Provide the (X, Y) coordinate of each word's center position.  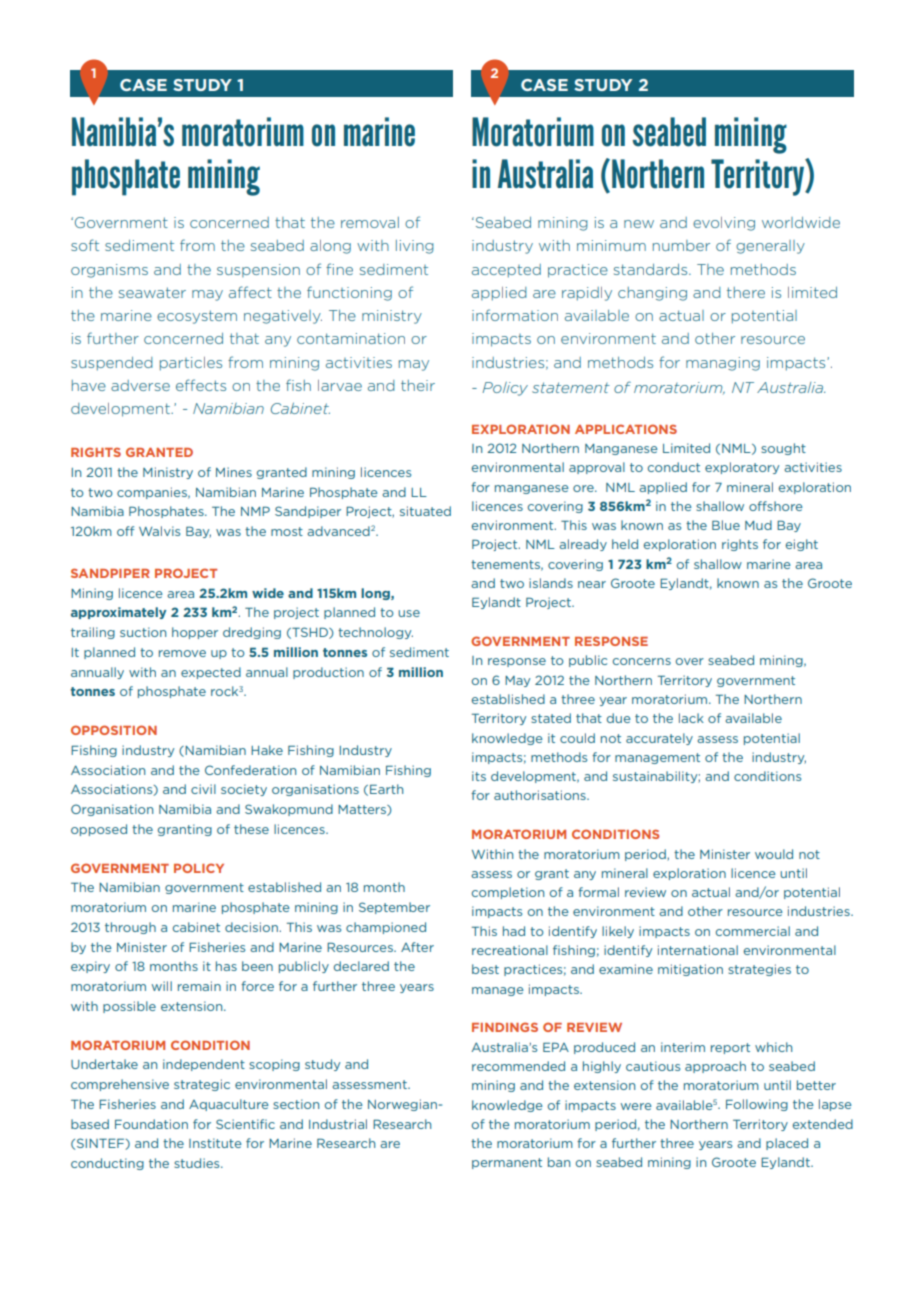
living (415, 247)
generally (770, 247)
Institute (215, 1143)
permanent (507, 1163)
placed (787, 1144)
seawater (152, 292)
